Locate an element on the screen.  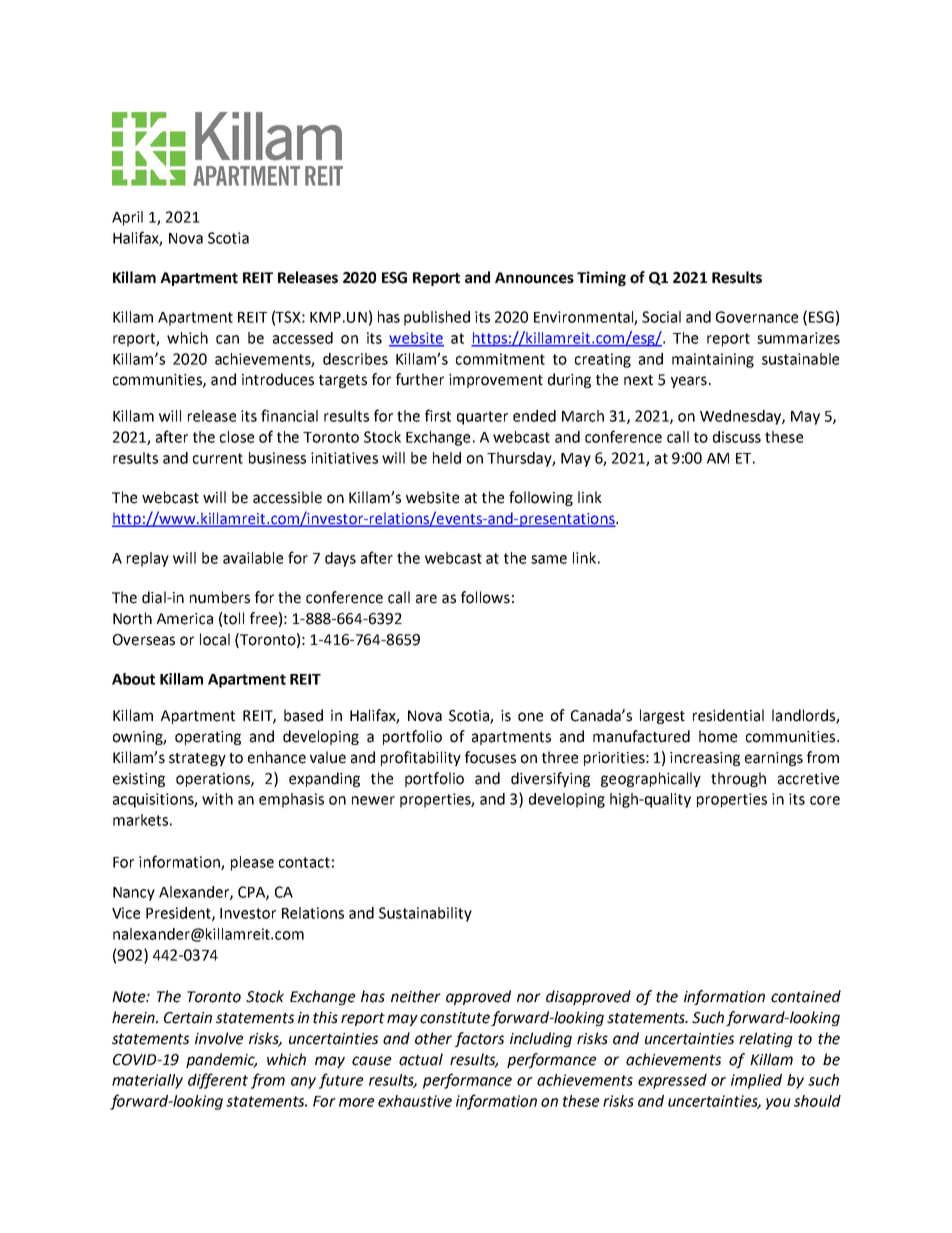
different is located at coordinates (218, 1081).
